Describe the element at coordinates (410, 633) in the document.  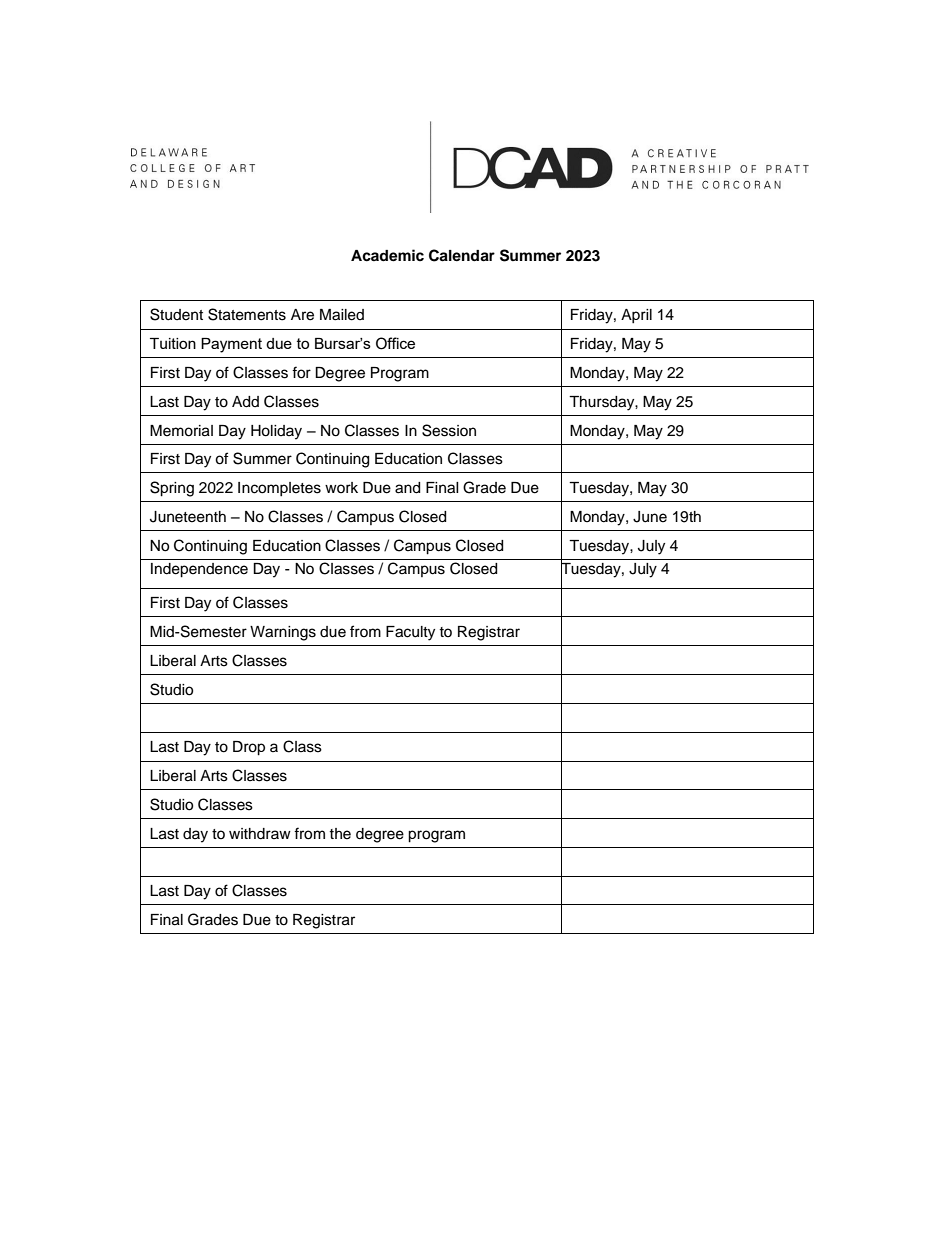
I see `Faculty` at that location.
